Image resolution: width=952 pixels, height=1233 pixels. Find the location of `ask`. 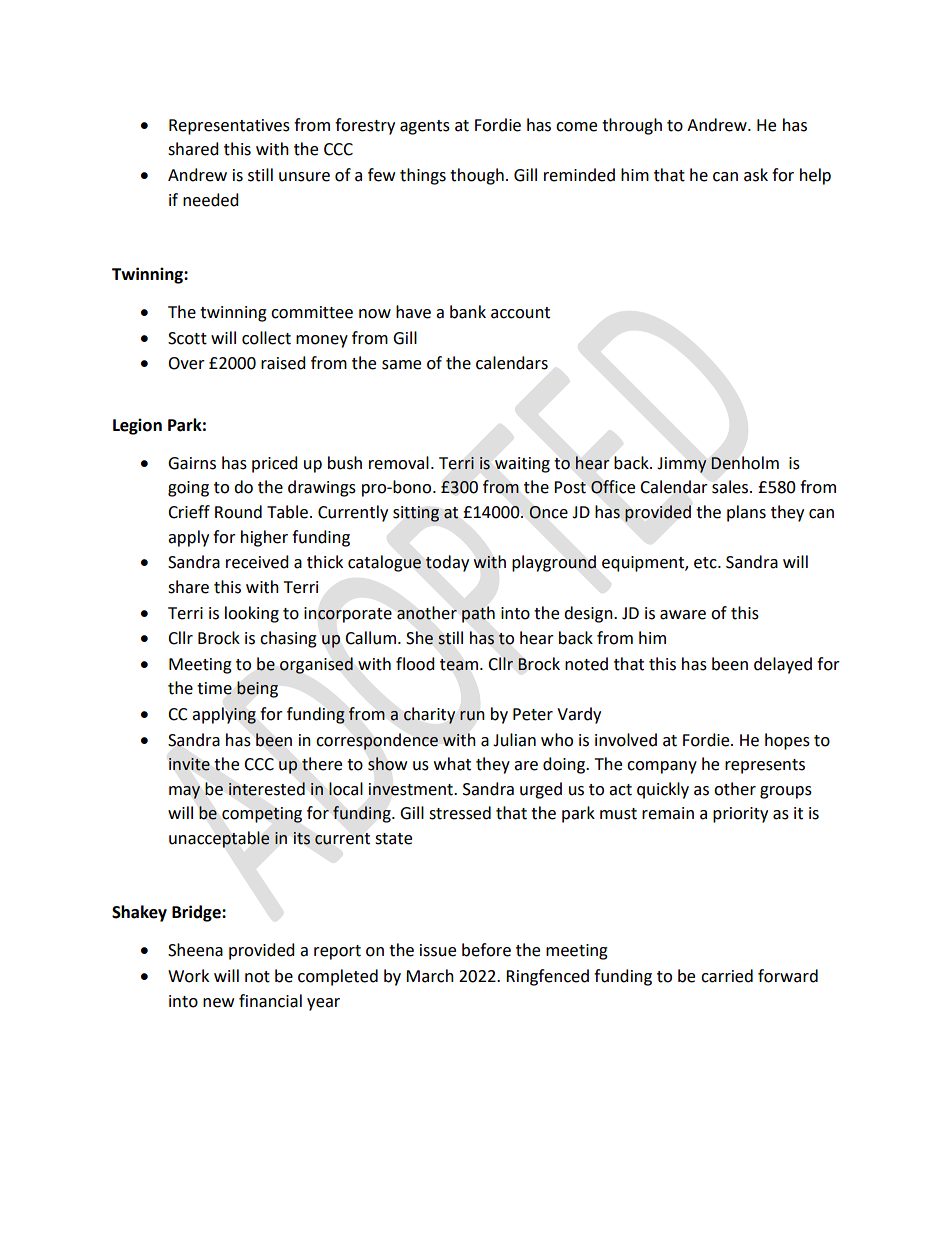

ask is located at coordinates (756, 175).
